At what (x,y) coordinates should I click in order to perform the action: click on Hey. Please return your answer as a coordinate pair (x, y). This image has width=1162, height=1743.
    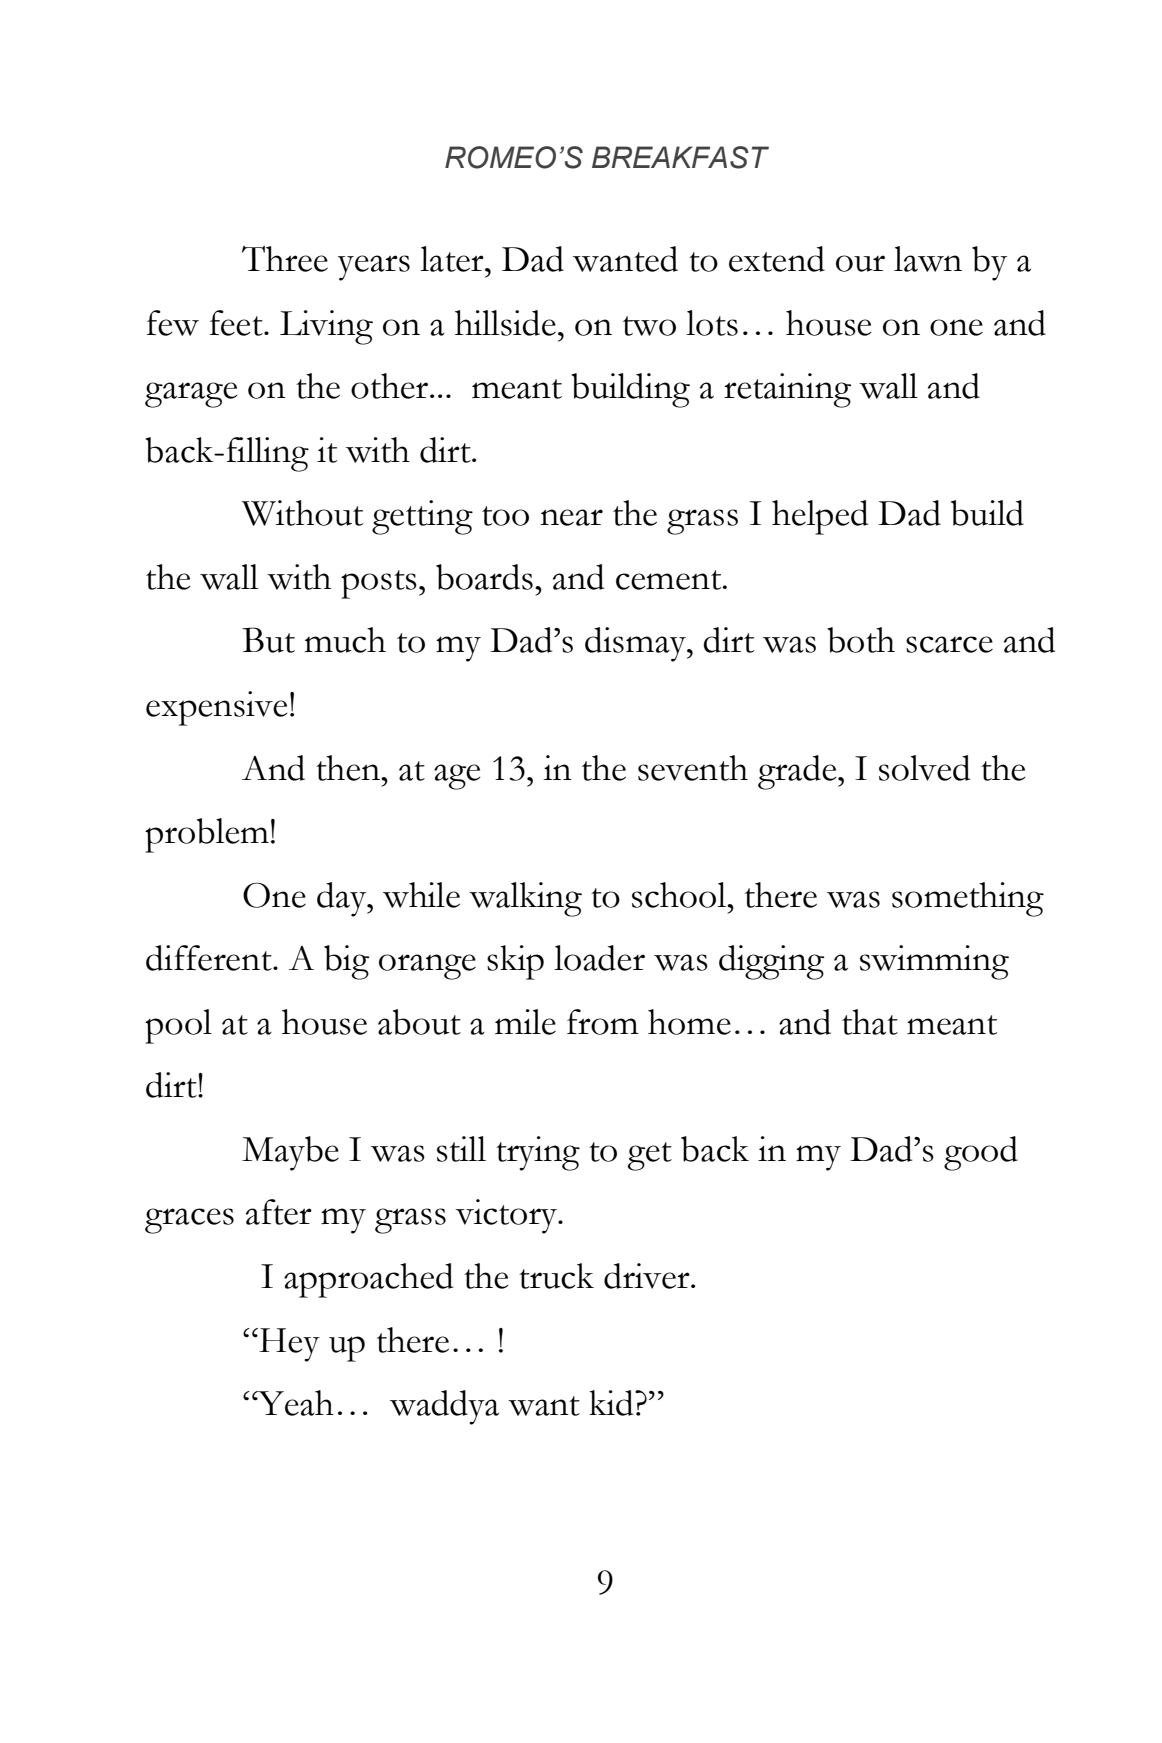
    Looking at the image, I should click on (288, 1345).
